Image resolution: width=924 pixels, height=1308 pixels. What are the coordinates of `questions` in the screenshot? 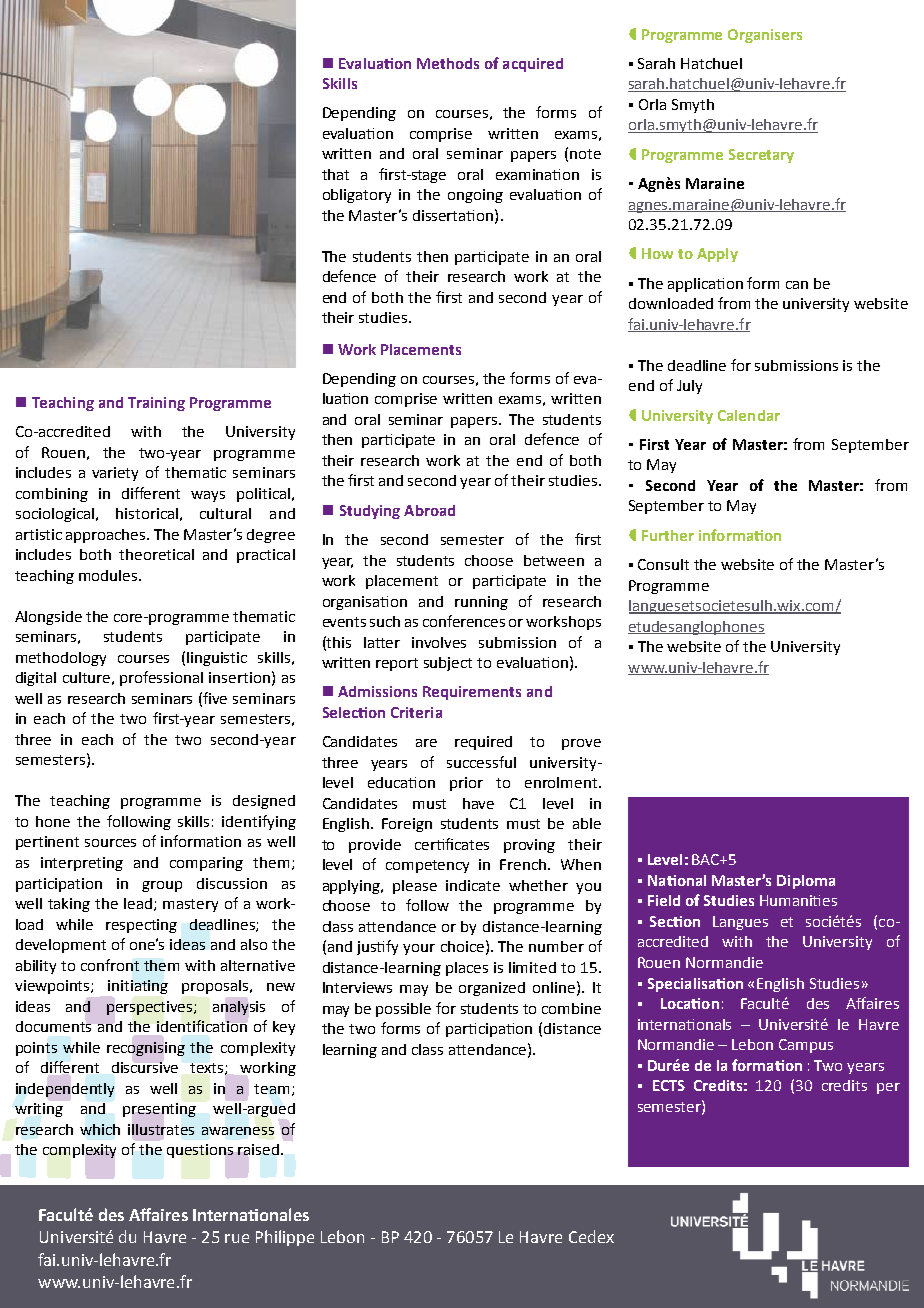 It's located at (200, 1151).
